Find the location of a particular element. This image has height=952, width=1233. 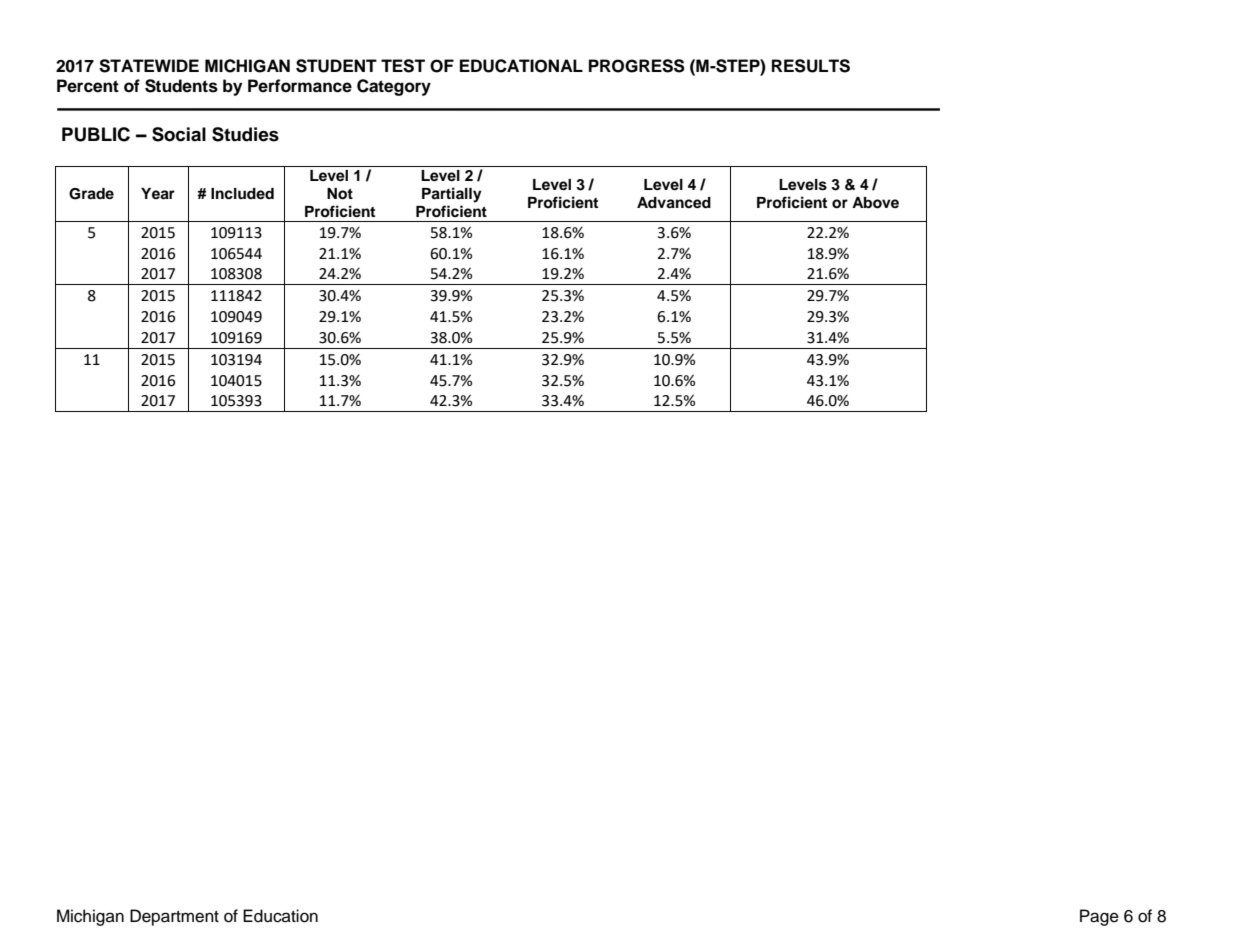

Page is located at coordinates (1099, 917).
